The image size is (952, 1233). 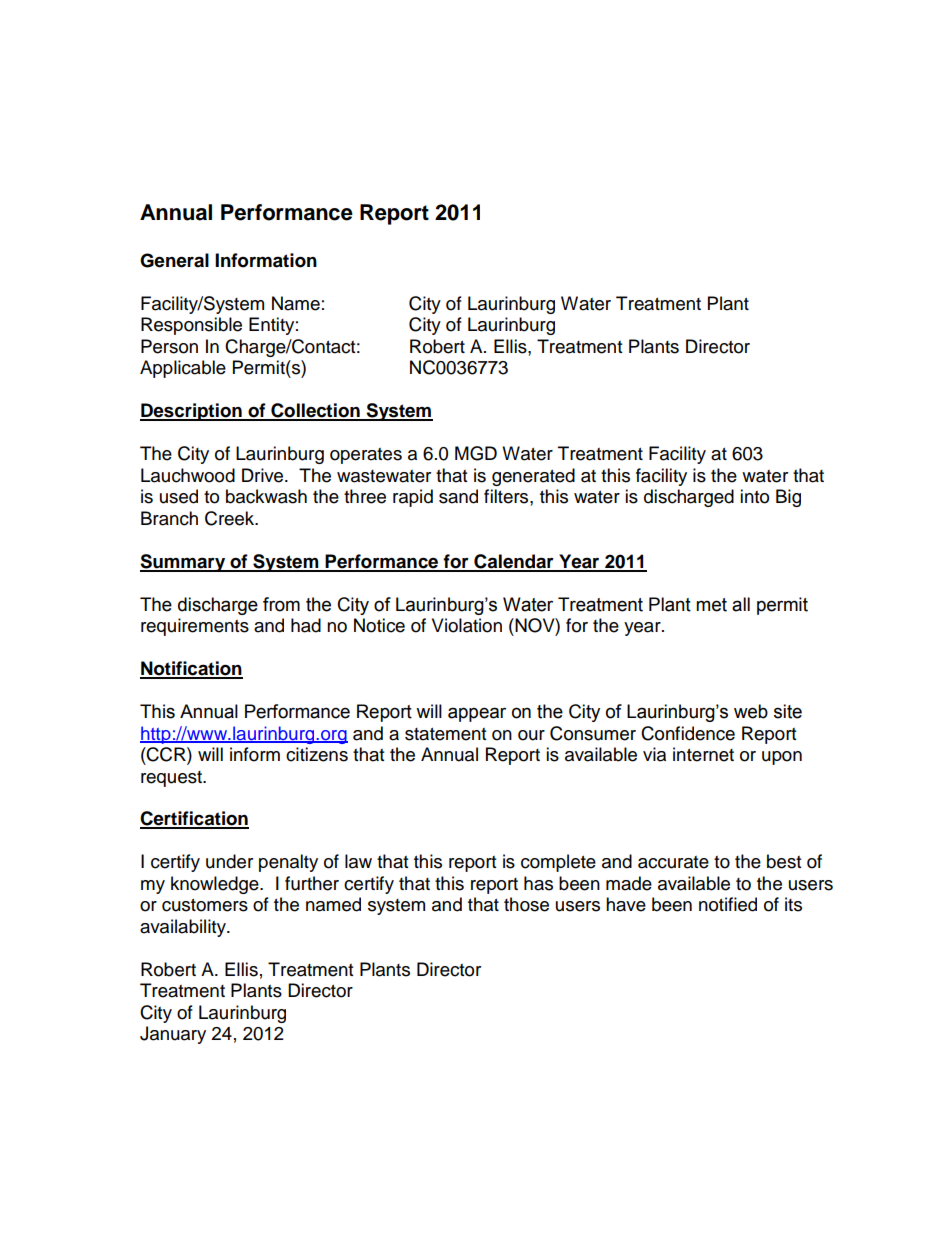 I want to click on January, so click(x=173, y=1035).
